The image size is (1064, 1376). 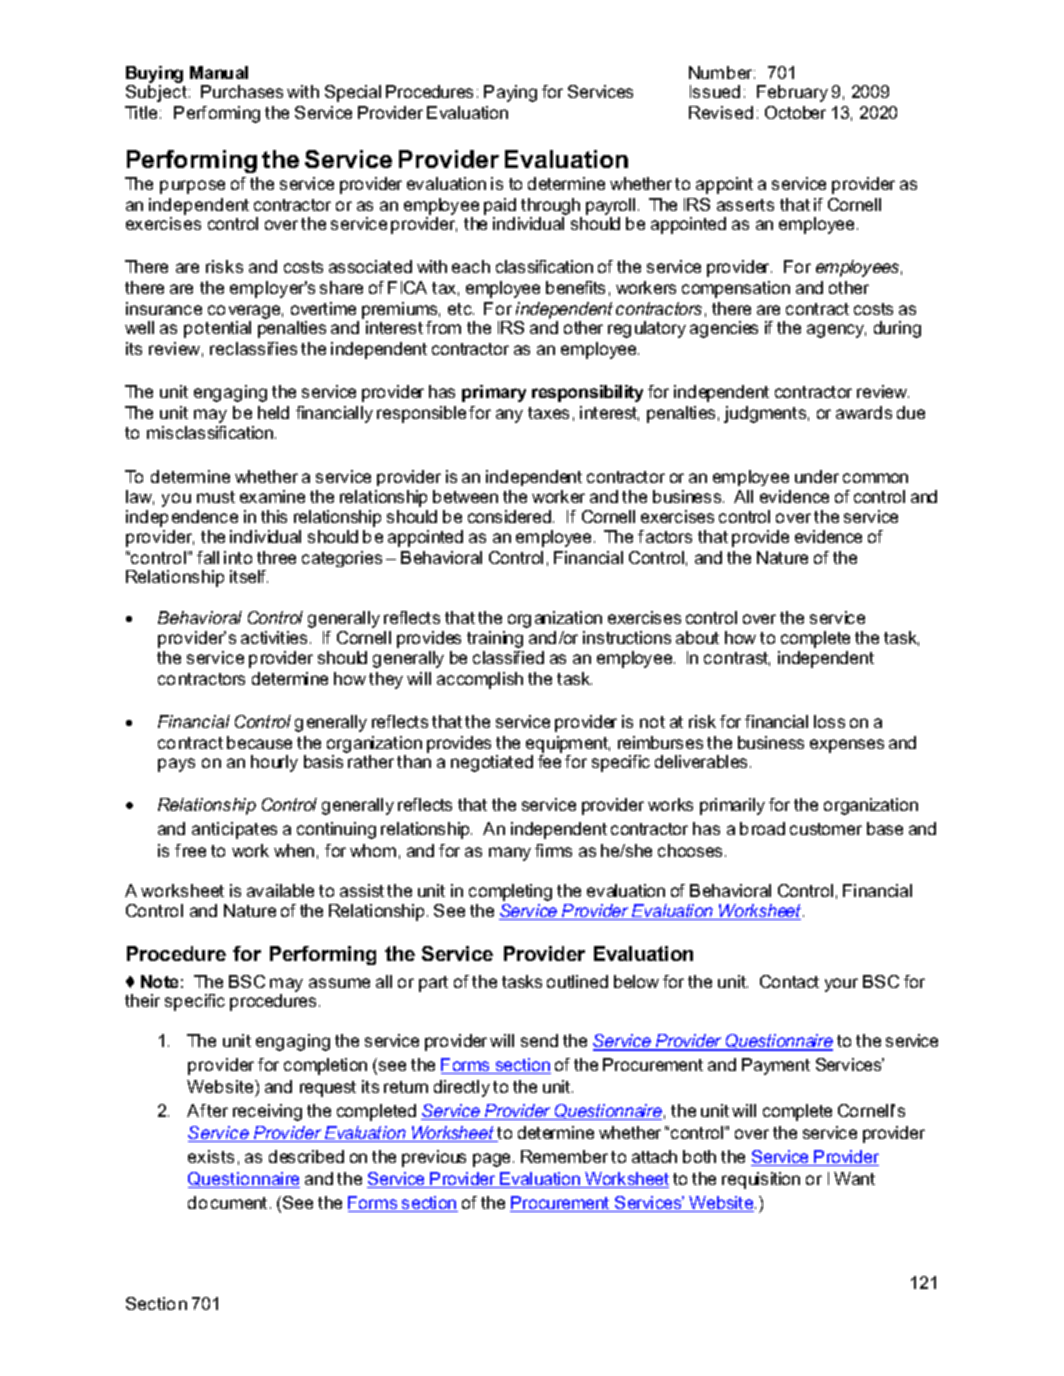 What do you see at coordinates (510, 93) in the image?
I see `Paying` at bounding box center [510, 93].
